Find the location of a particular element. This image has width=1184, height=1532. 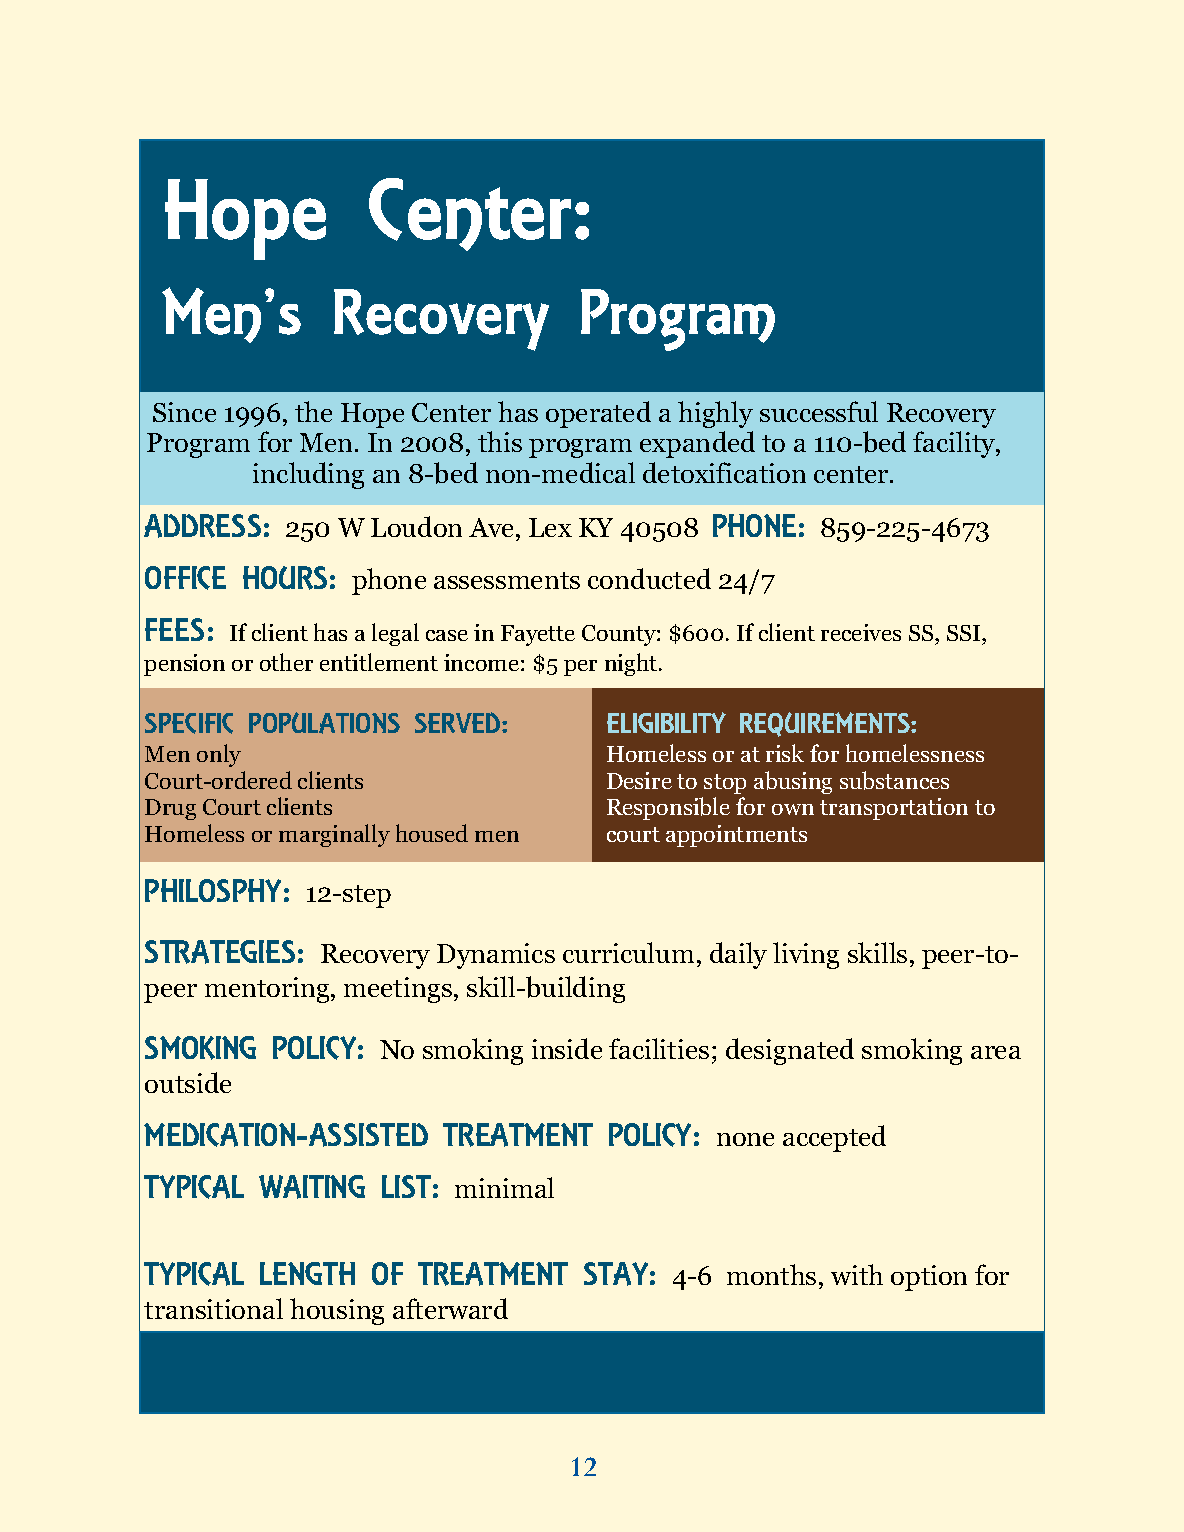

including is located at coordinates (308, 475).
